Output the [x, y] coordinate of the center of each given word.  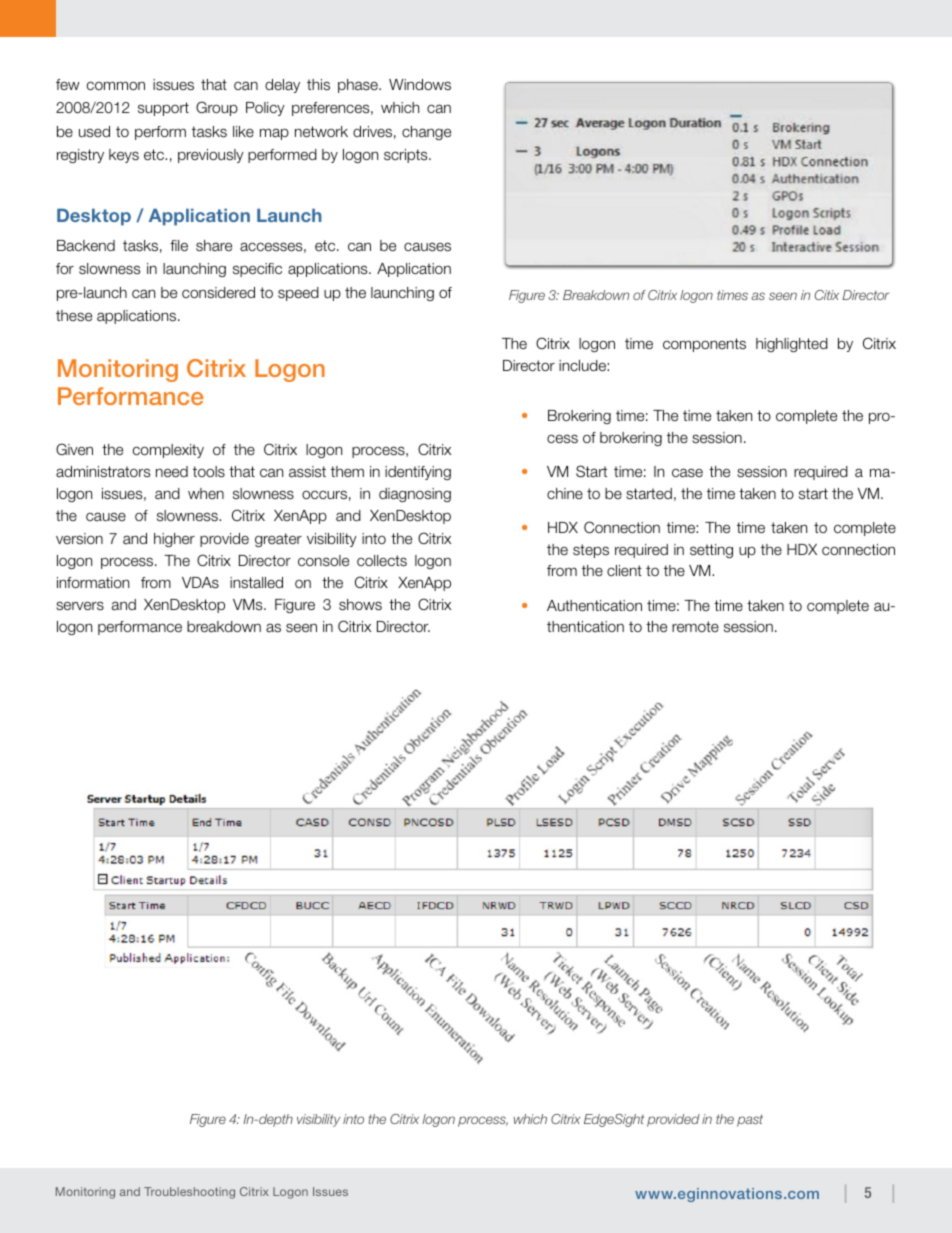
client [624, 570]
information [93, 582]
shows [360, 605]
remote [695, 626]
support [163, 109]
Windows [420, 85]
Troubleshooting [189, 1193]
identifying [418, 473]
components [704, 345]
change [426, 133]
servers [80, 606]
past [750, 1120]
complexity [168, 451]
